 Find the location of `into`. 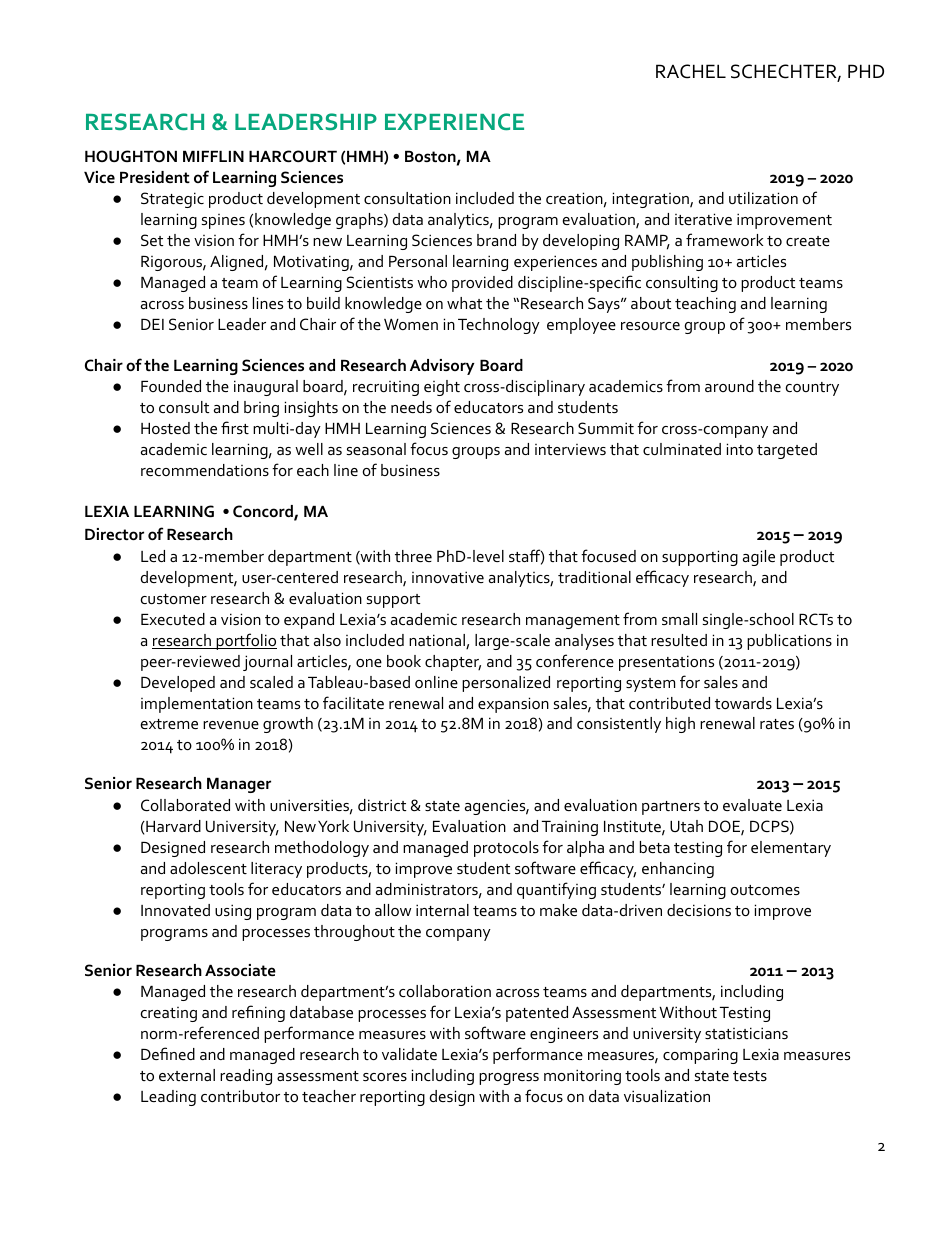

into is located at coordinates (740, 449).
